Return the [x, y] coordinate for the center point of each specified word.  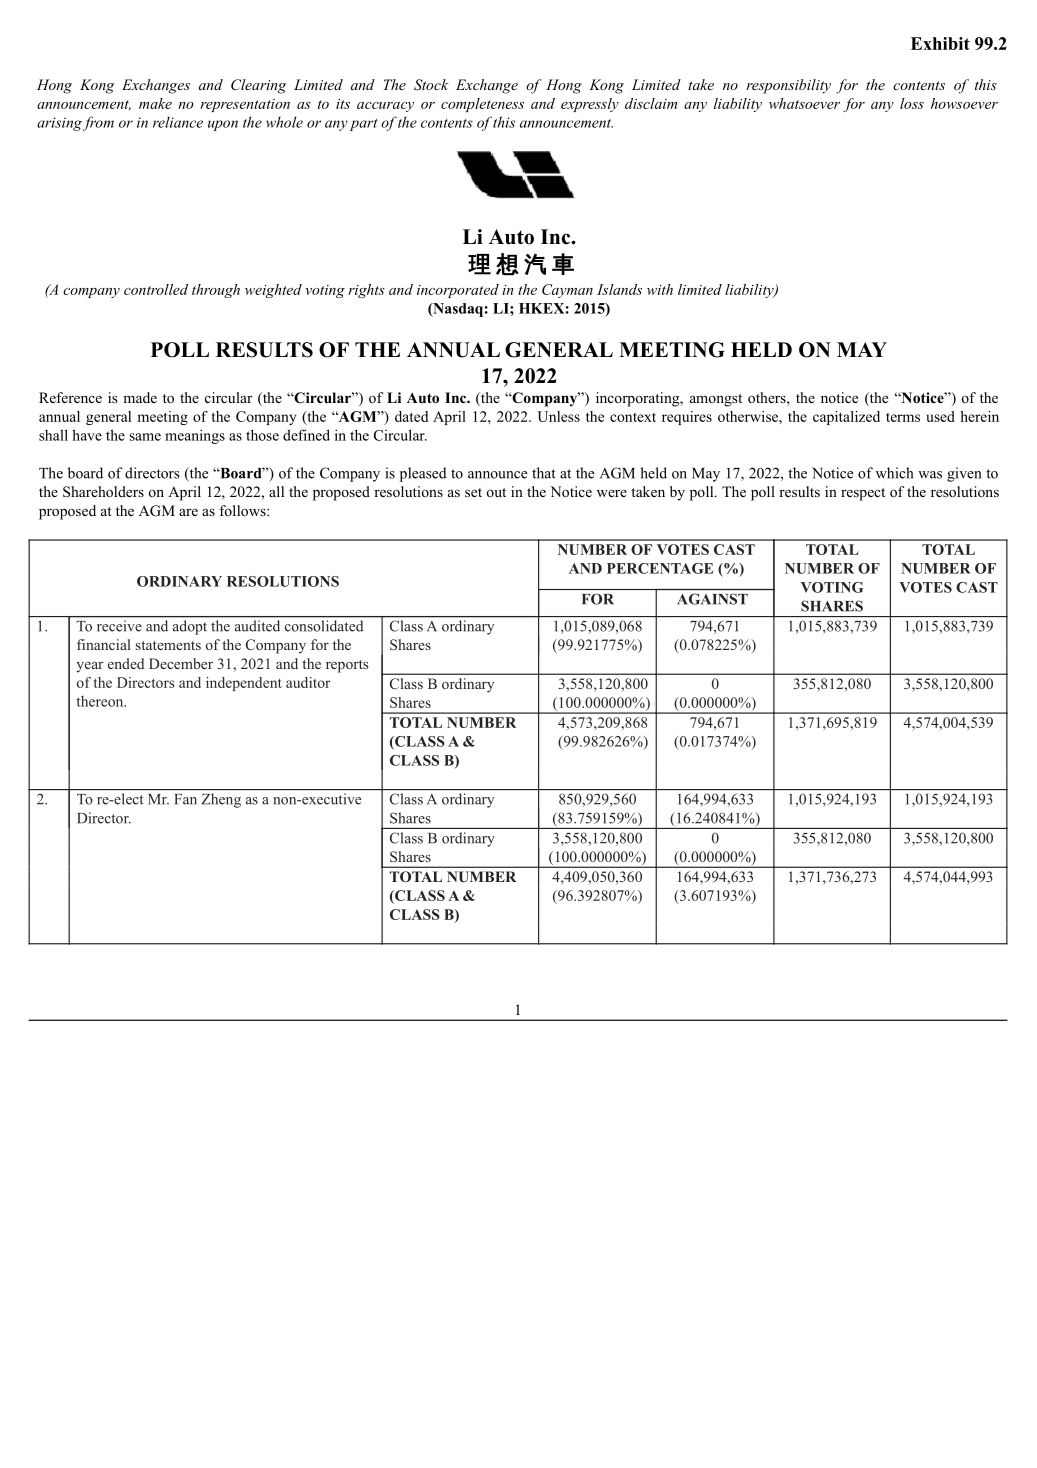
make [155, 103]
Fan [186, 799]
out [496, 492]
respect [863, 494]
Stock [431, 85]
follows [243, 510]
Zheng [221, 800]
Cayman [567, 291]
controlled [156, 289]
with [660, 289]
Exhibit [940, 43]
